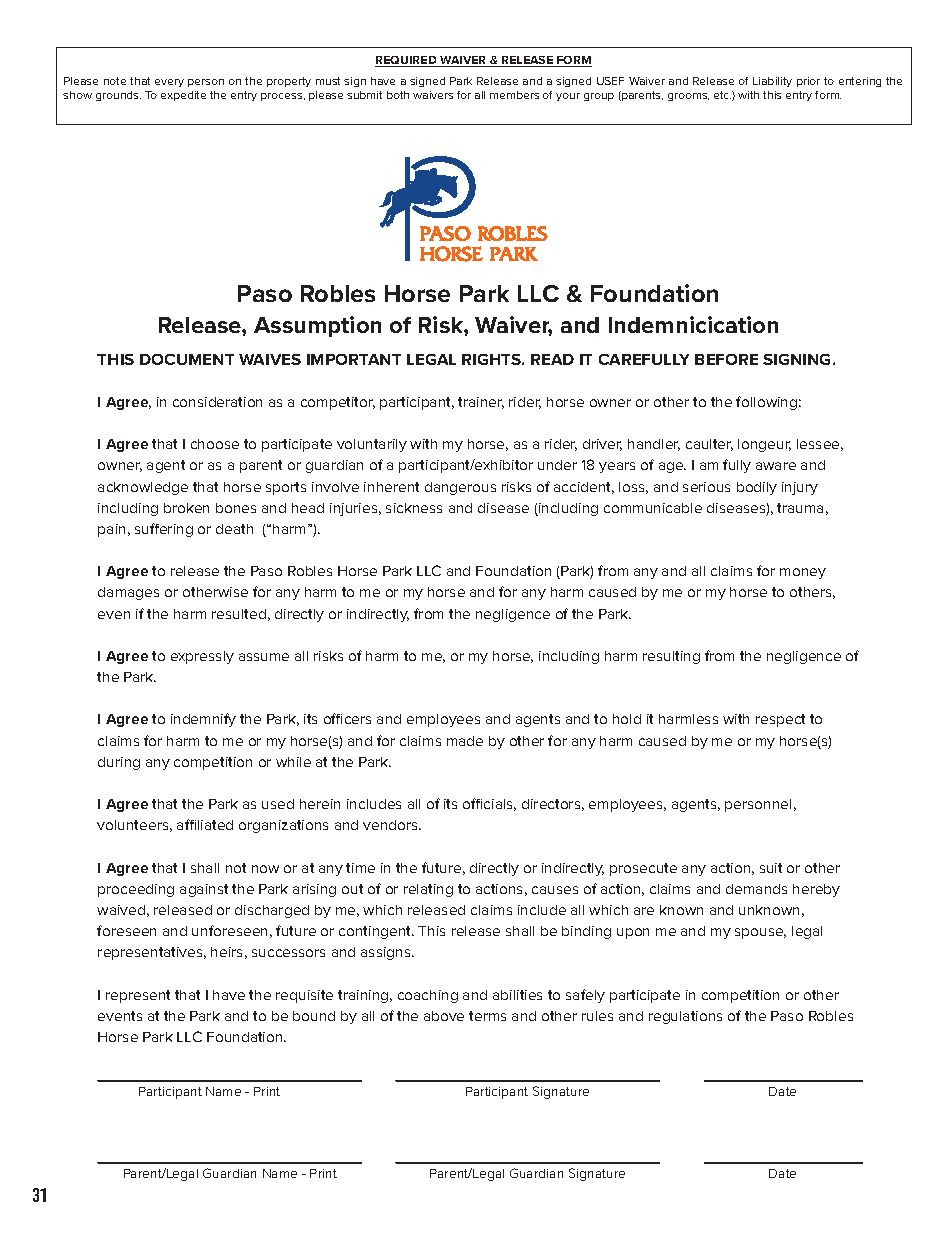 This page has height=1233, width=952. I want to click on trauma, so click(800, 508).
